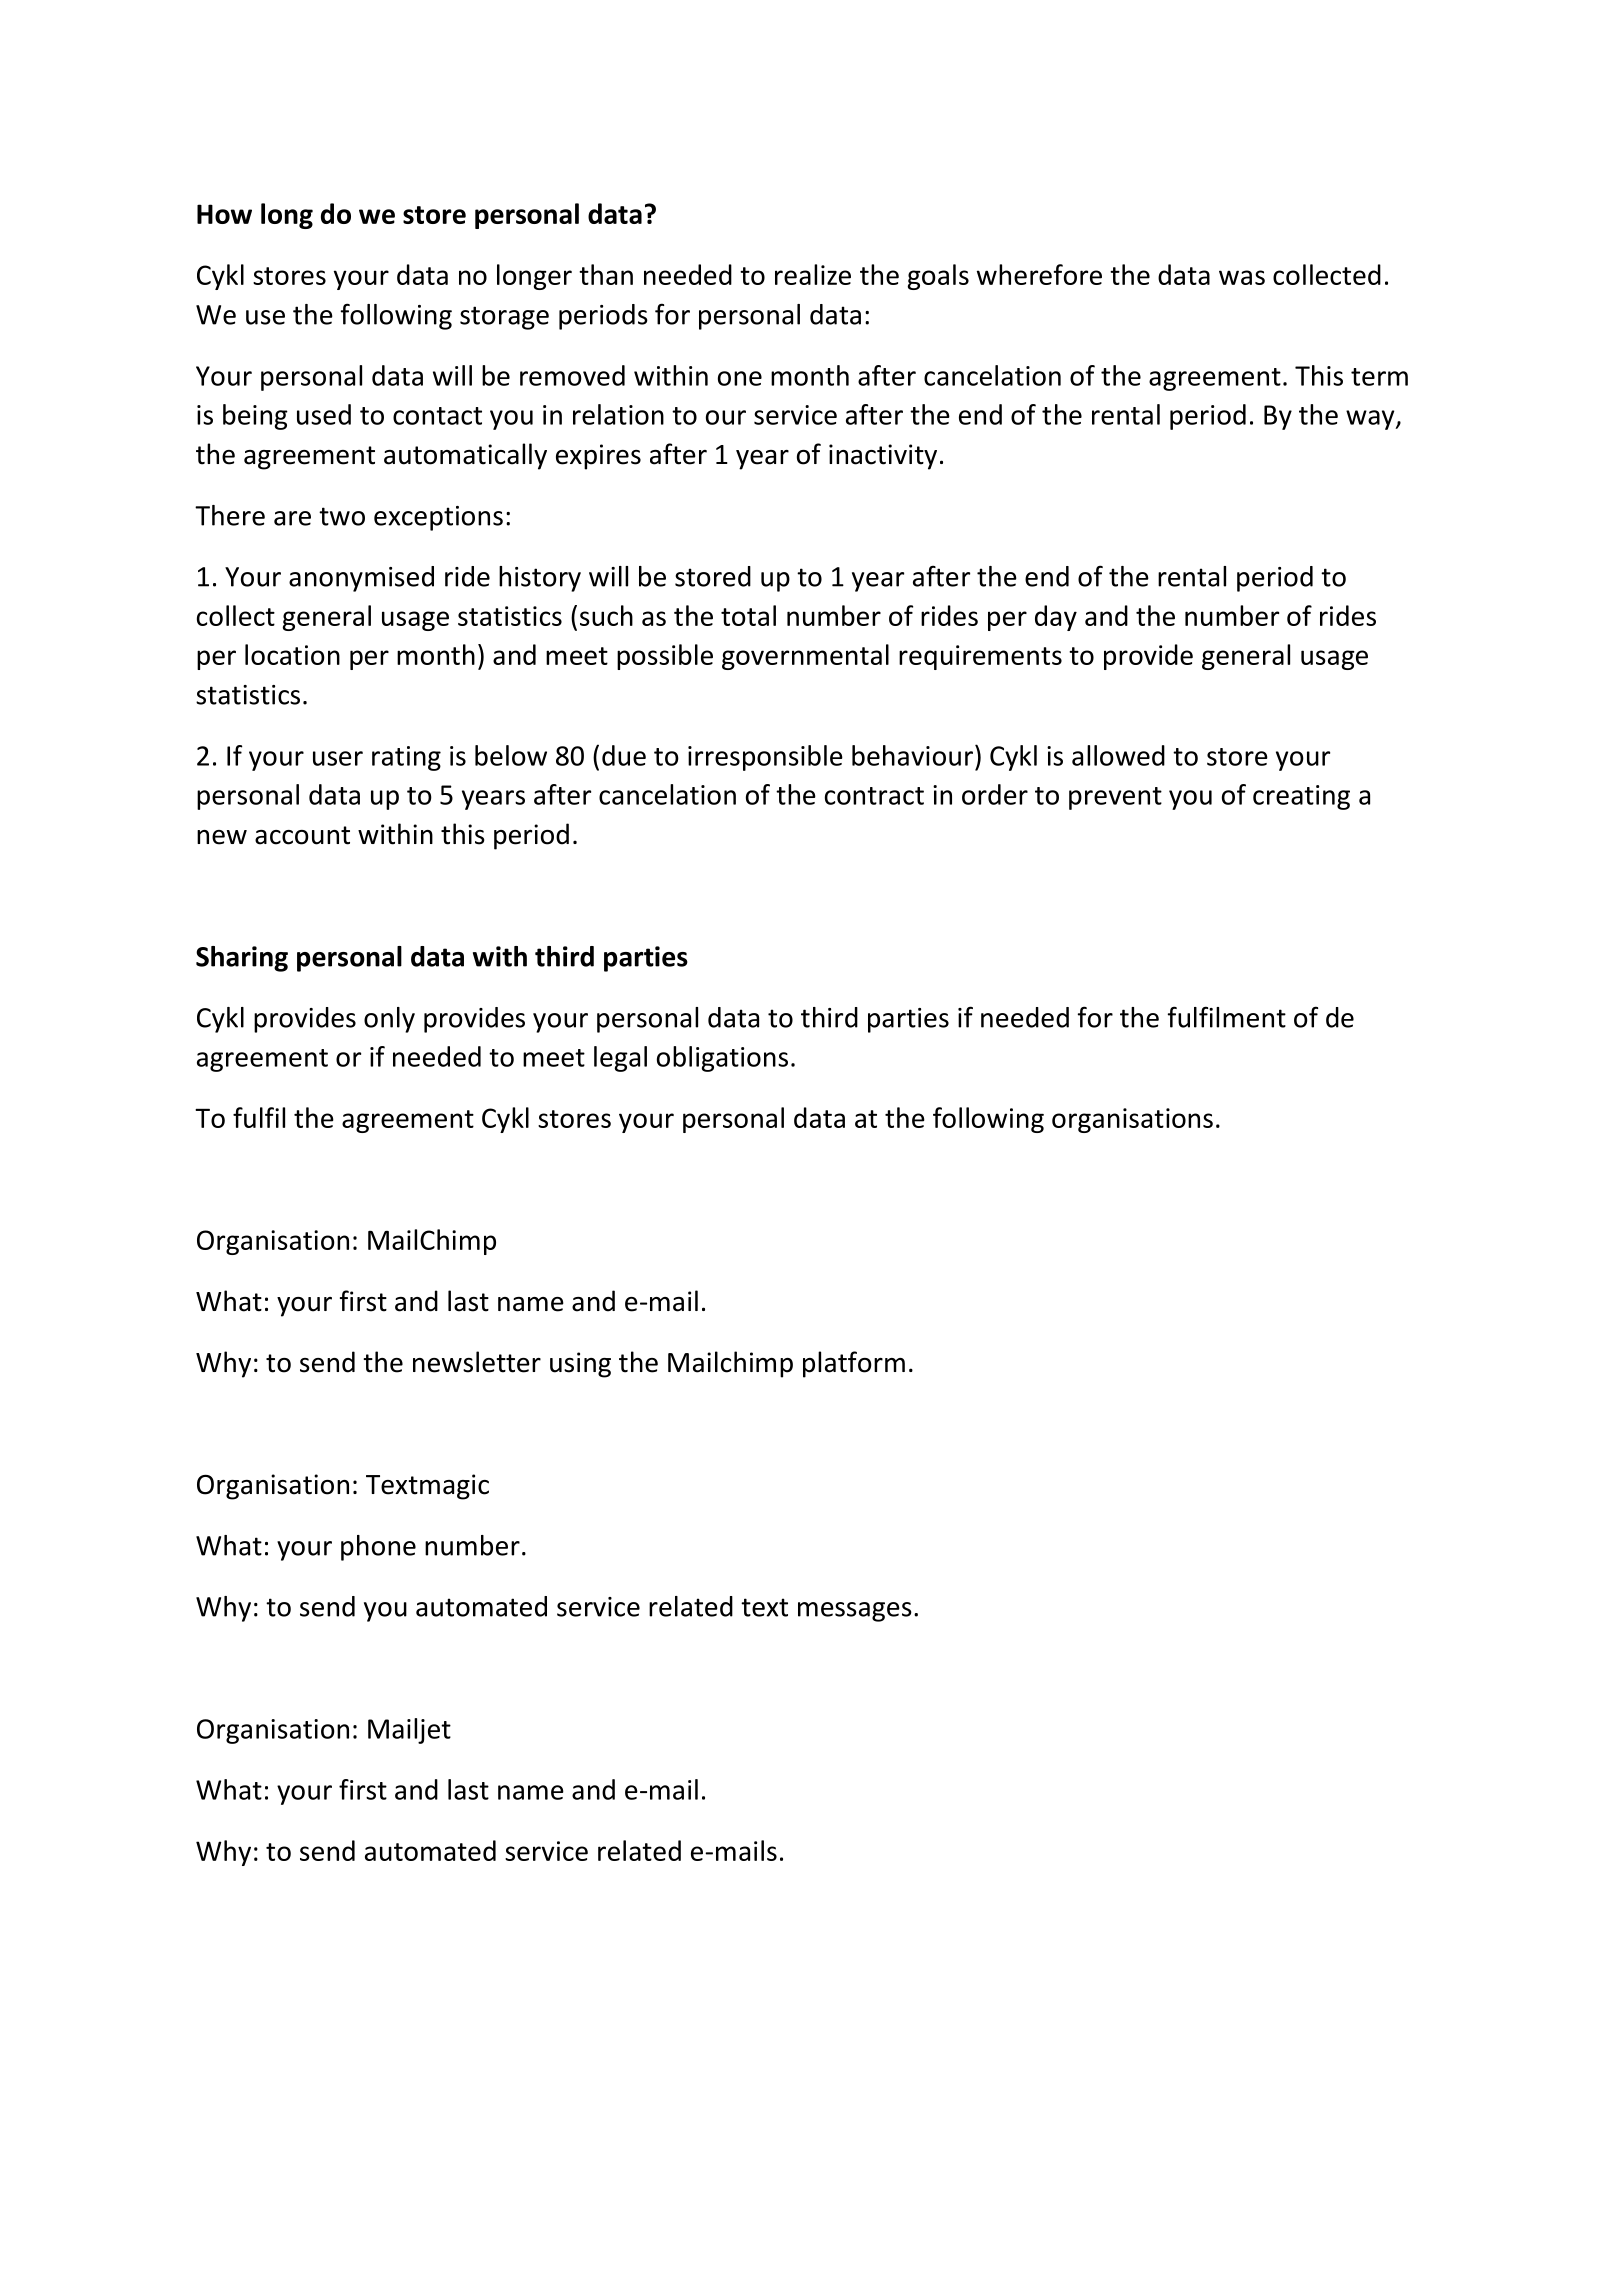 The width and height of the screenshot is (1616, 2286). What do you see at coordinates (748, 615) in the screenshot?
I see `total` at bounding box center [748, 615].
